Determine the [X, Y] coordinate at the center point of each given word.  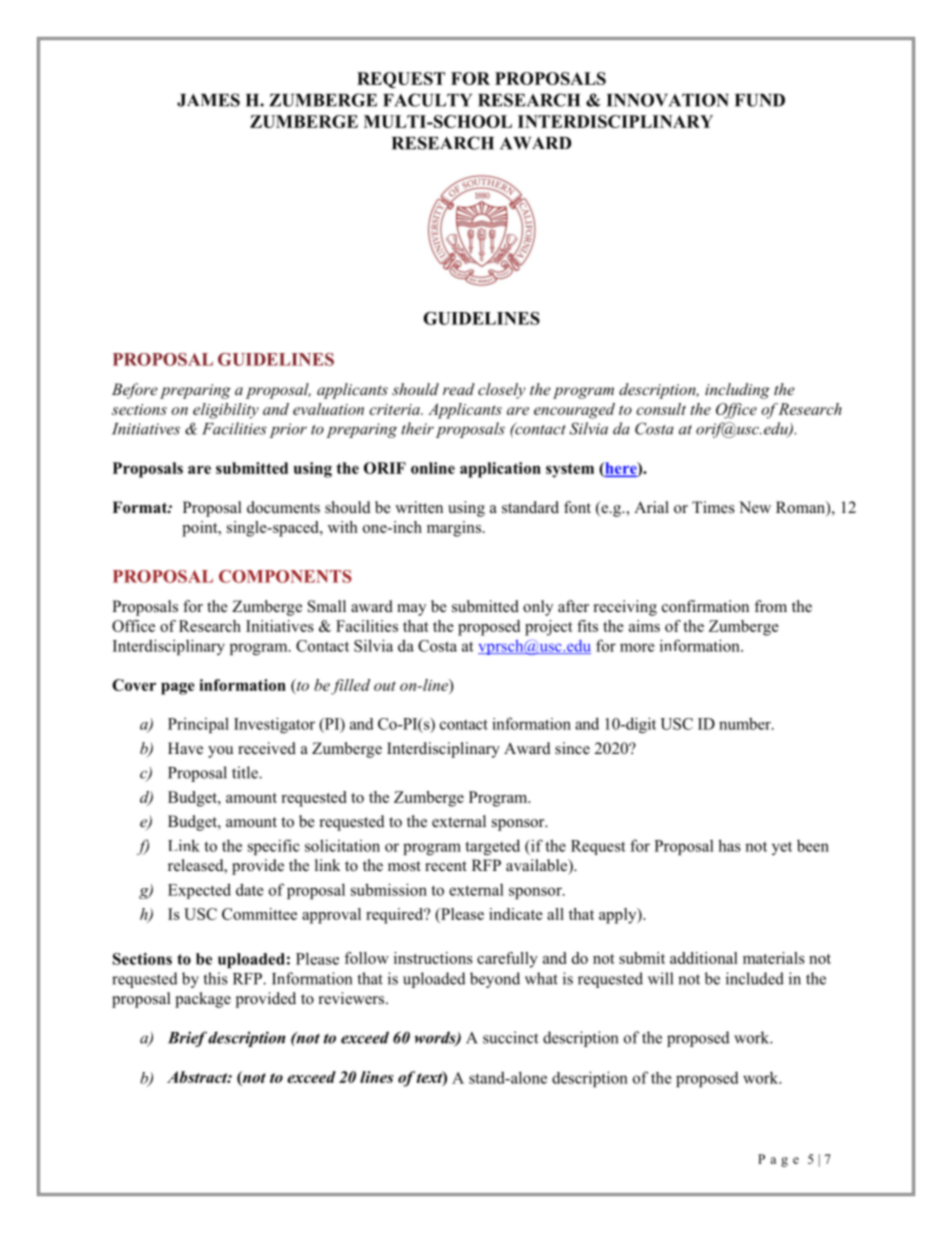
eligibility [226, 411]
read [459, 389]
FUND [760, 100]
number [746, 723]
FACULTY [427, 100]
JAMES [208, 100]
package [203, 1000]
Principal [198, 725]
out [385, 686]
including [737, 391]
